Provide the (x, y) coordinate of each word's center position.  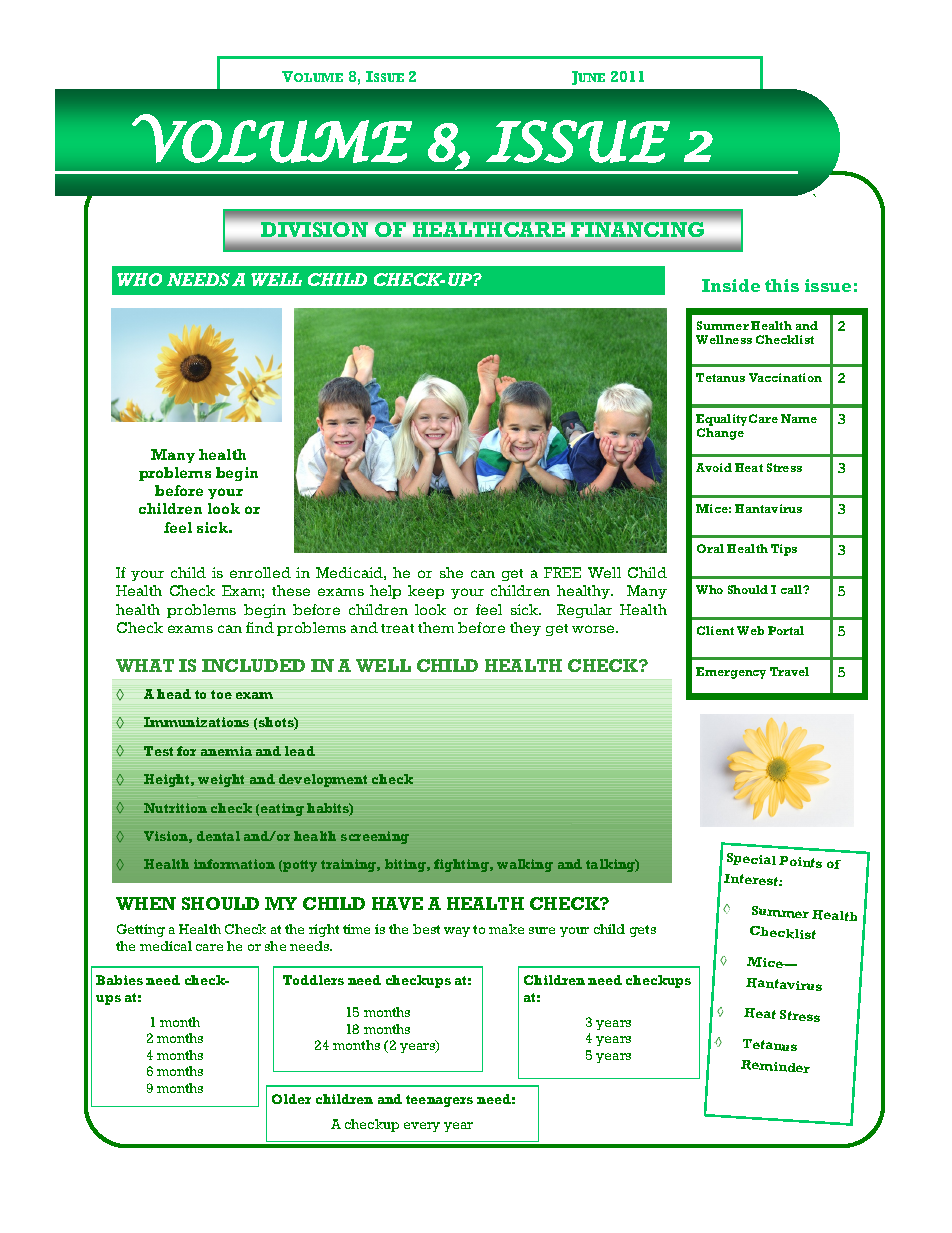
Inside (731, 285)
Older (291, 1099)
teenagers (439, 1101)
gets (643, 931)
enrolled (260, 572)
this (782, 285)
